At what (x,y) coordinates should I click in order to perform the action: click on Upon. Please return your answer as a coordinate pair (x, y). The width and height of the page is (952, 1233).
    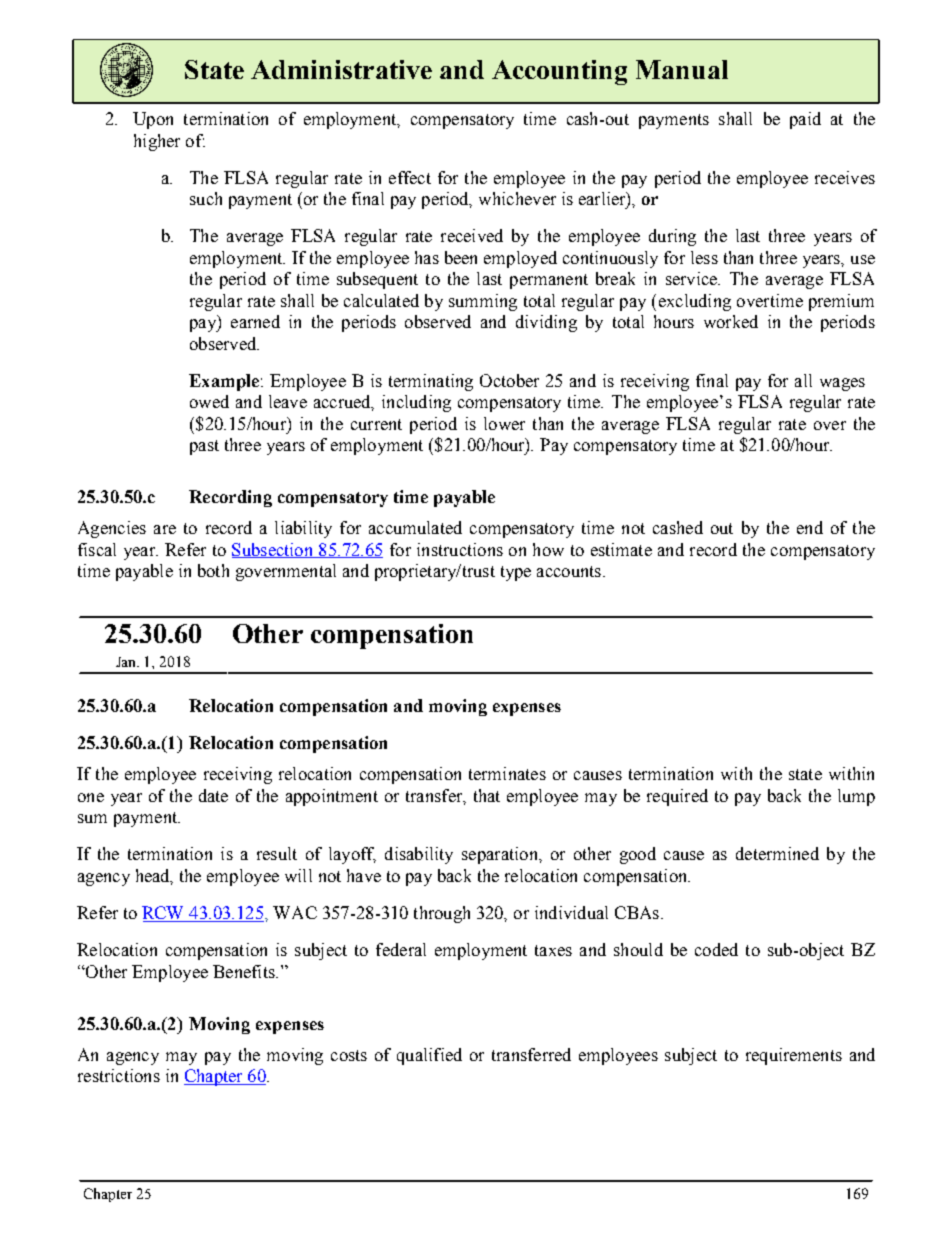
    Looking at the image, I should click on (153, 120).
